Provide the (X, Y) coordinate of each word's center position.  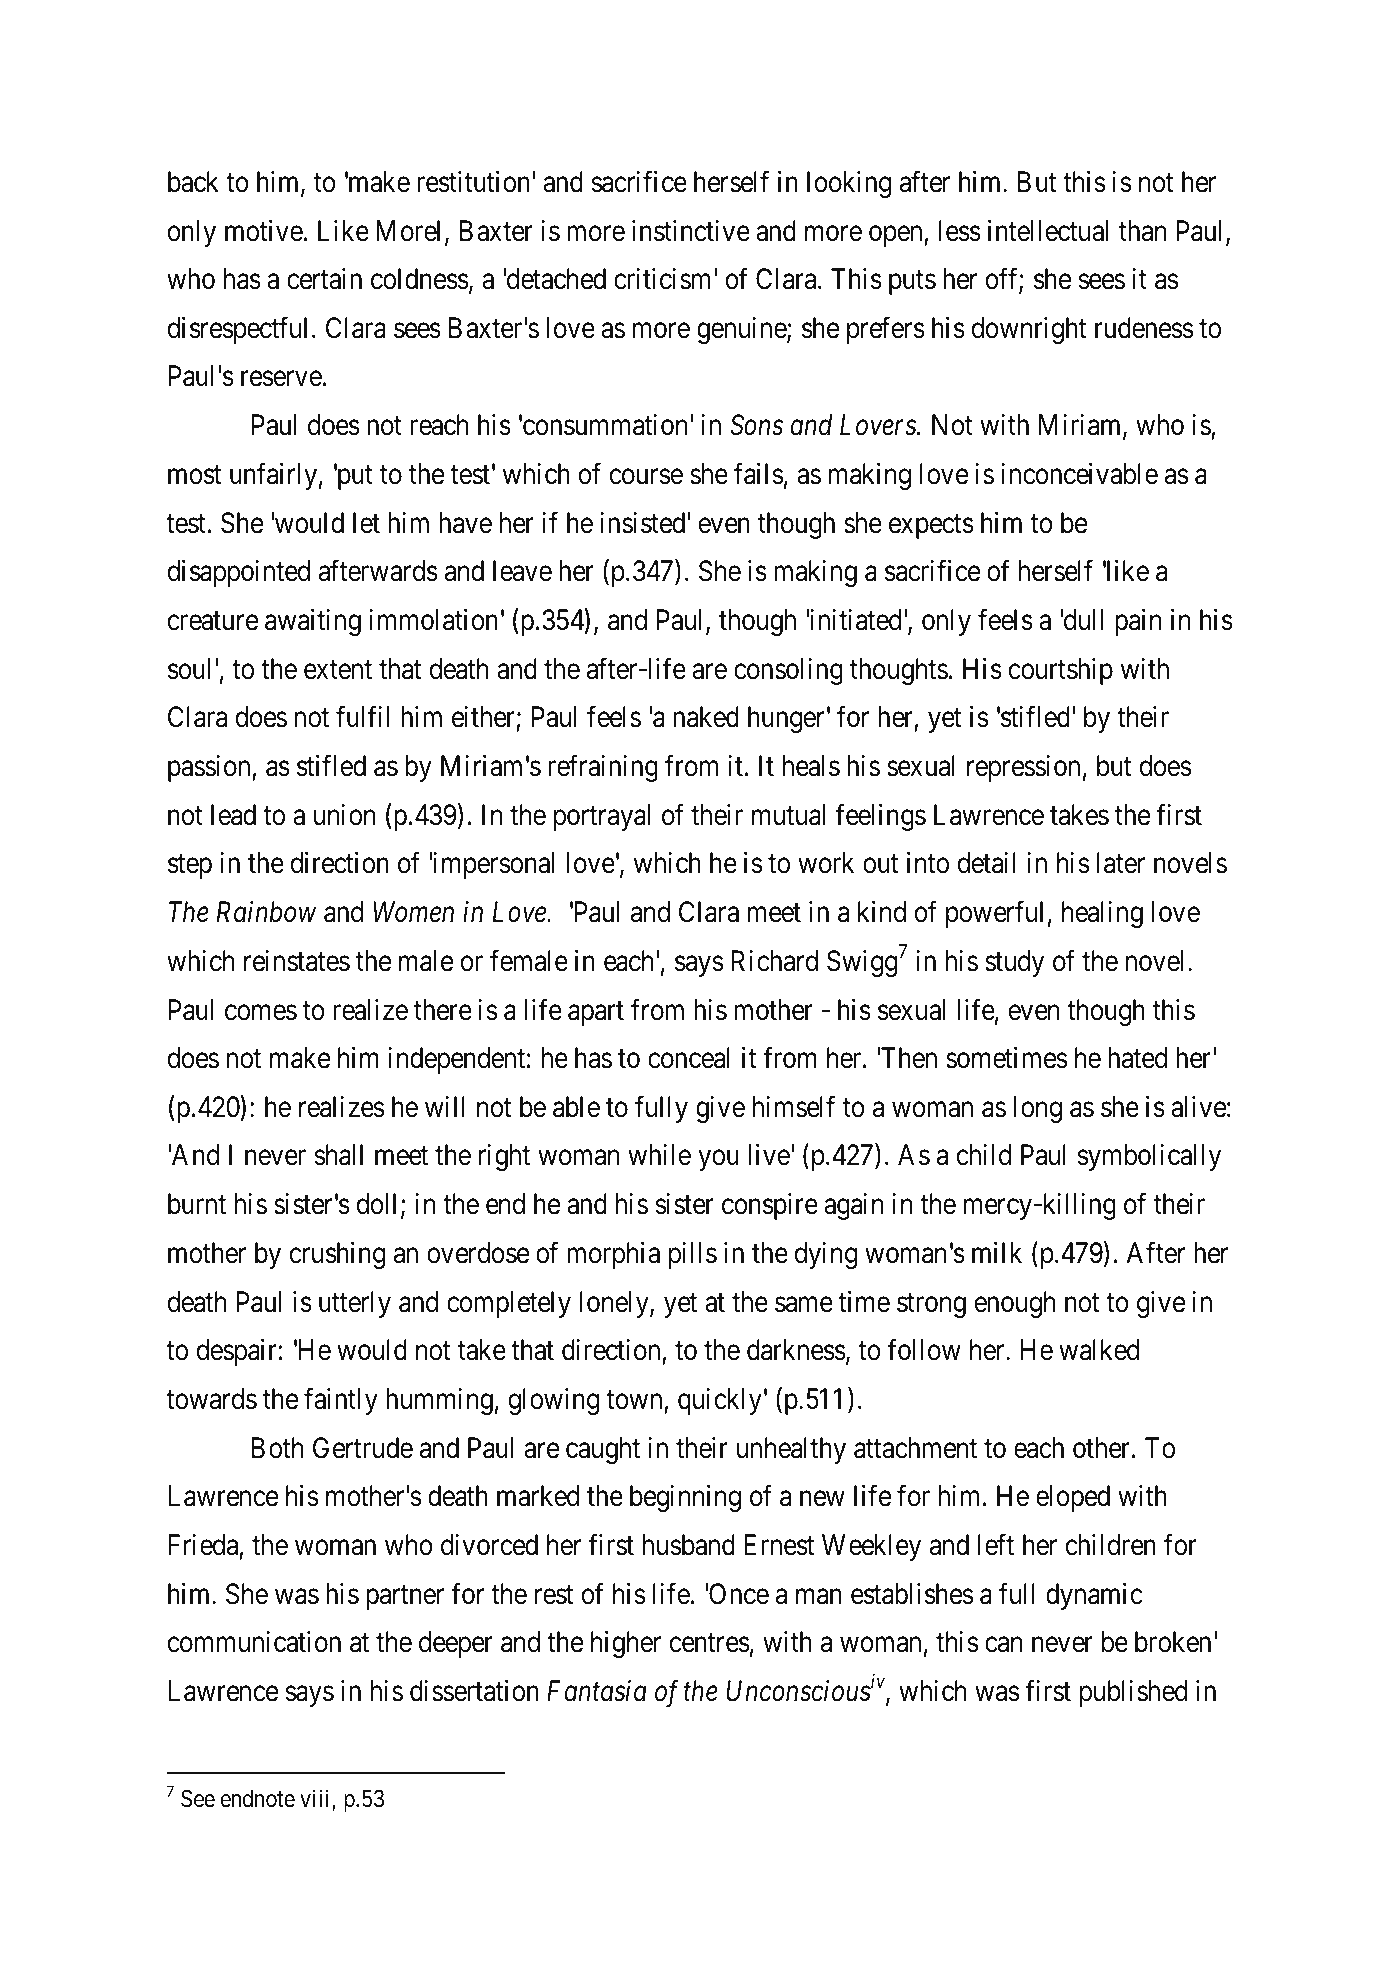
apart (596, 1013)
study (1014, 963)
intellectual (1048, 231)
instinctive (691, 231)
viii (316, 1800)
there (443, 1010)
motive (264, 231)
